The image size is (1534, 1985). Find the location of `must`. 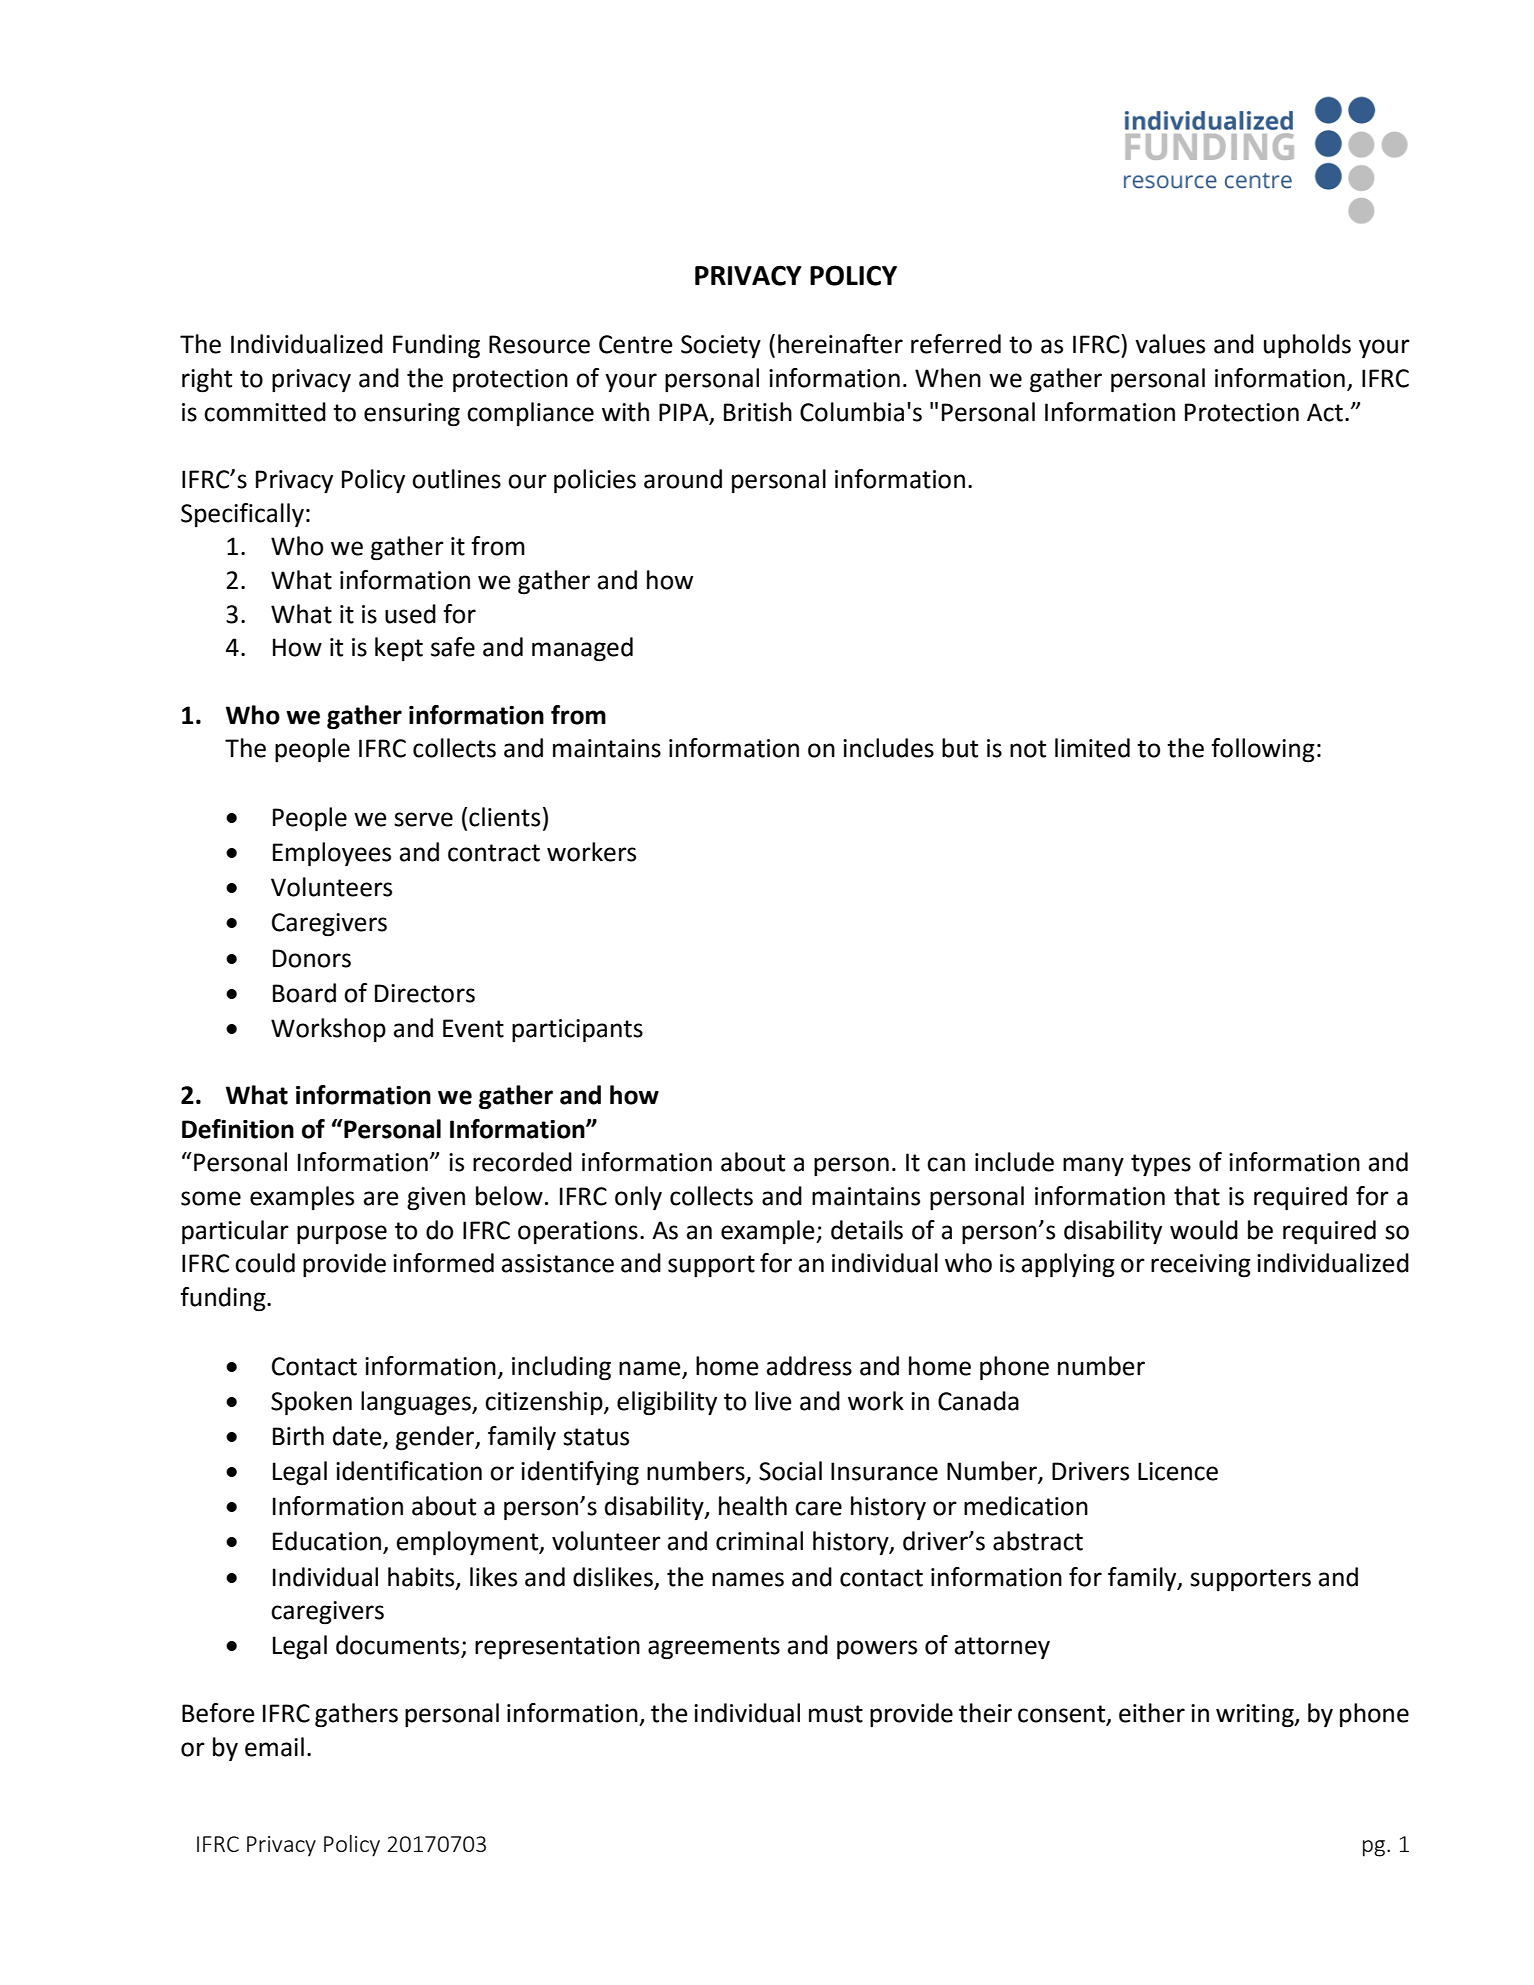

must is located at coordinates (836, 1714).
